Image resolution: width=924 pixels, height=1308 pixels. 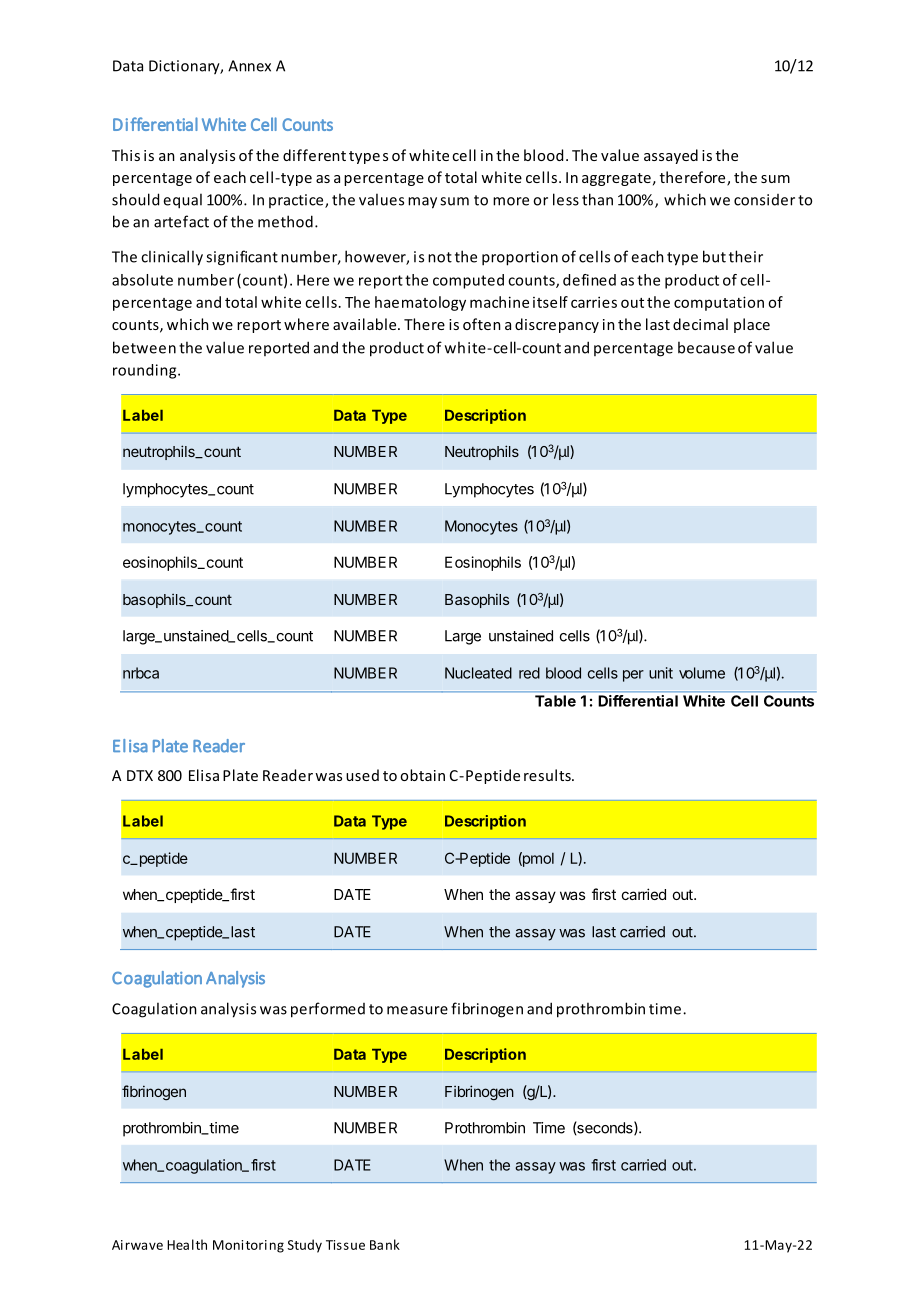 I want to click on Bank, so click(x=385, y=1244).
